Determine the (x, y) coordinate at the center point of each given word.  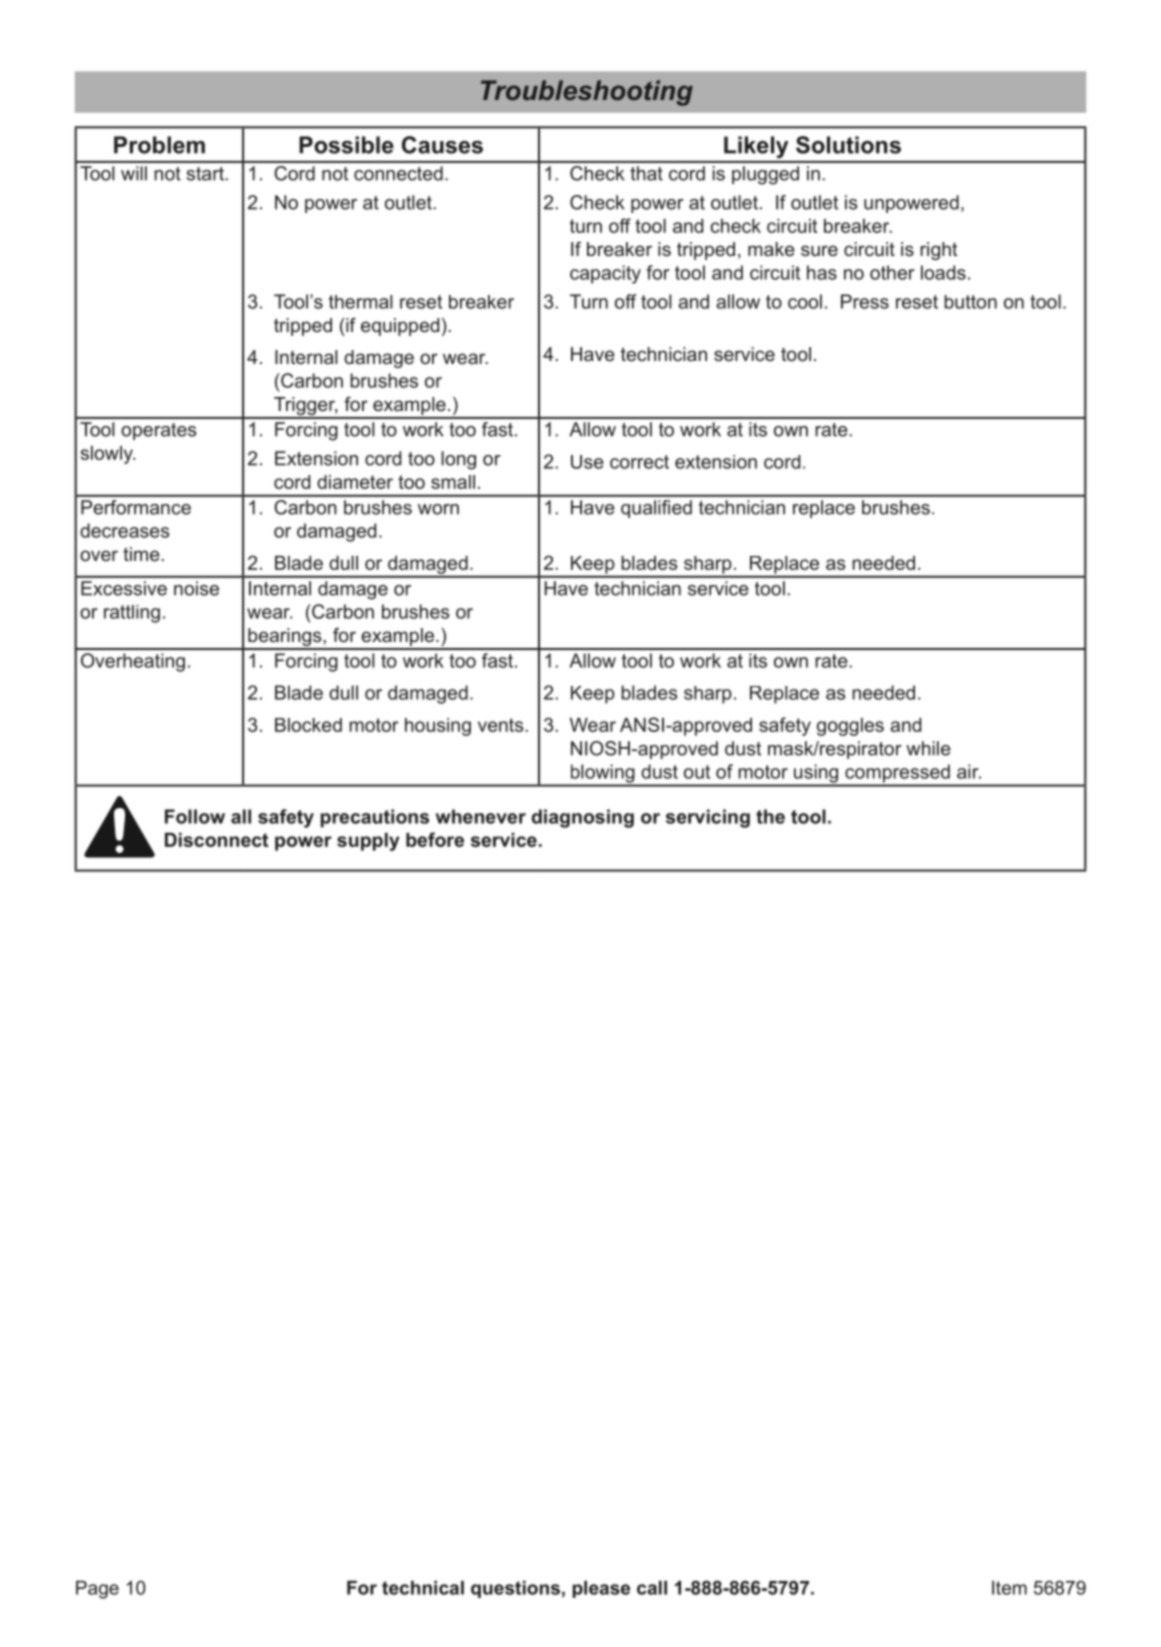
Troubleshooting (587, 93)
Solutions (848, 145)
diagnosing (583, 818)
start (206, 174)
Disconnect (216, 840)
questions (515, 1589)
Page (97, 1590)
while (928, 748)
